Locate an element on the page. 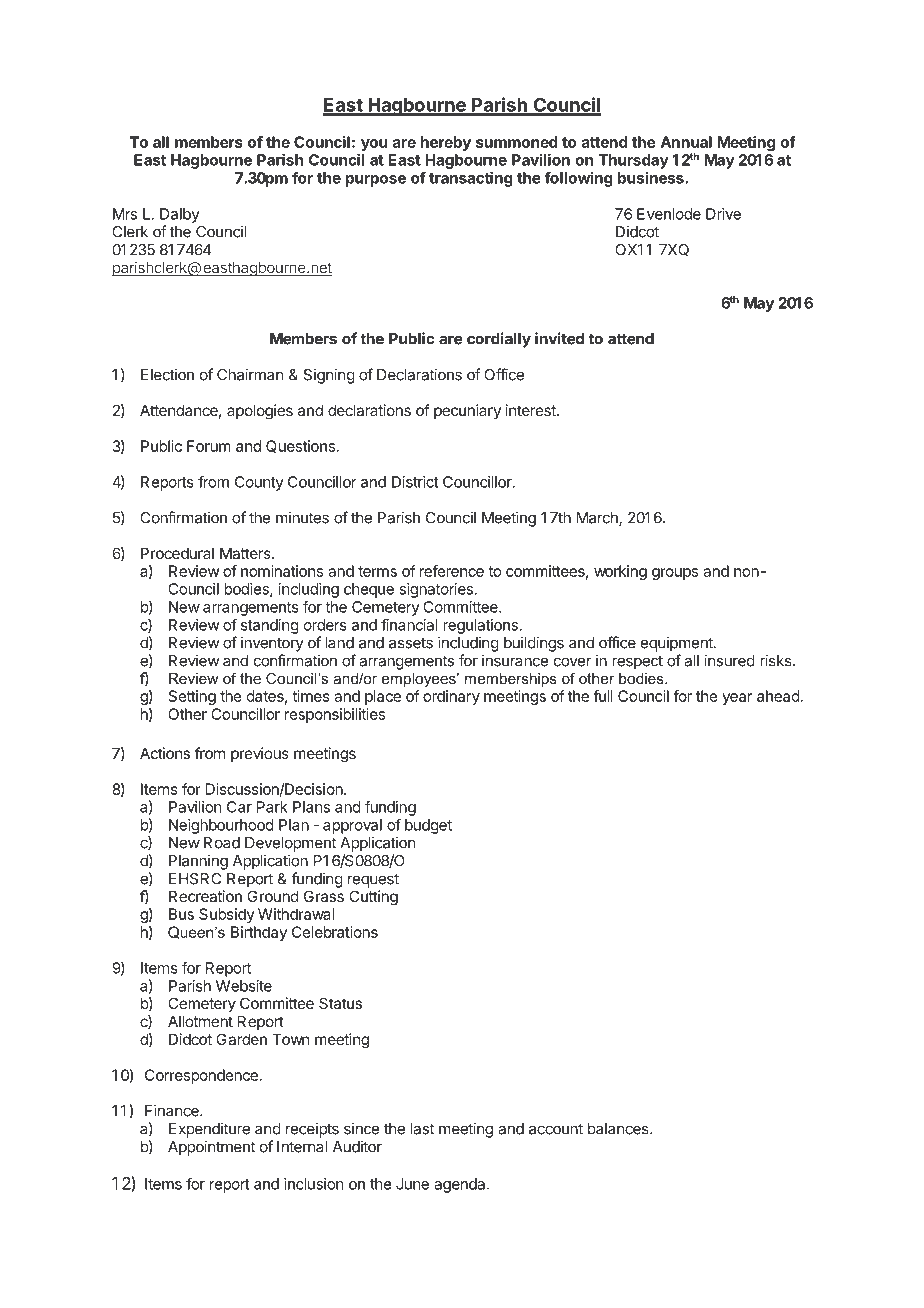  County is located at coordinates (259, 483).
